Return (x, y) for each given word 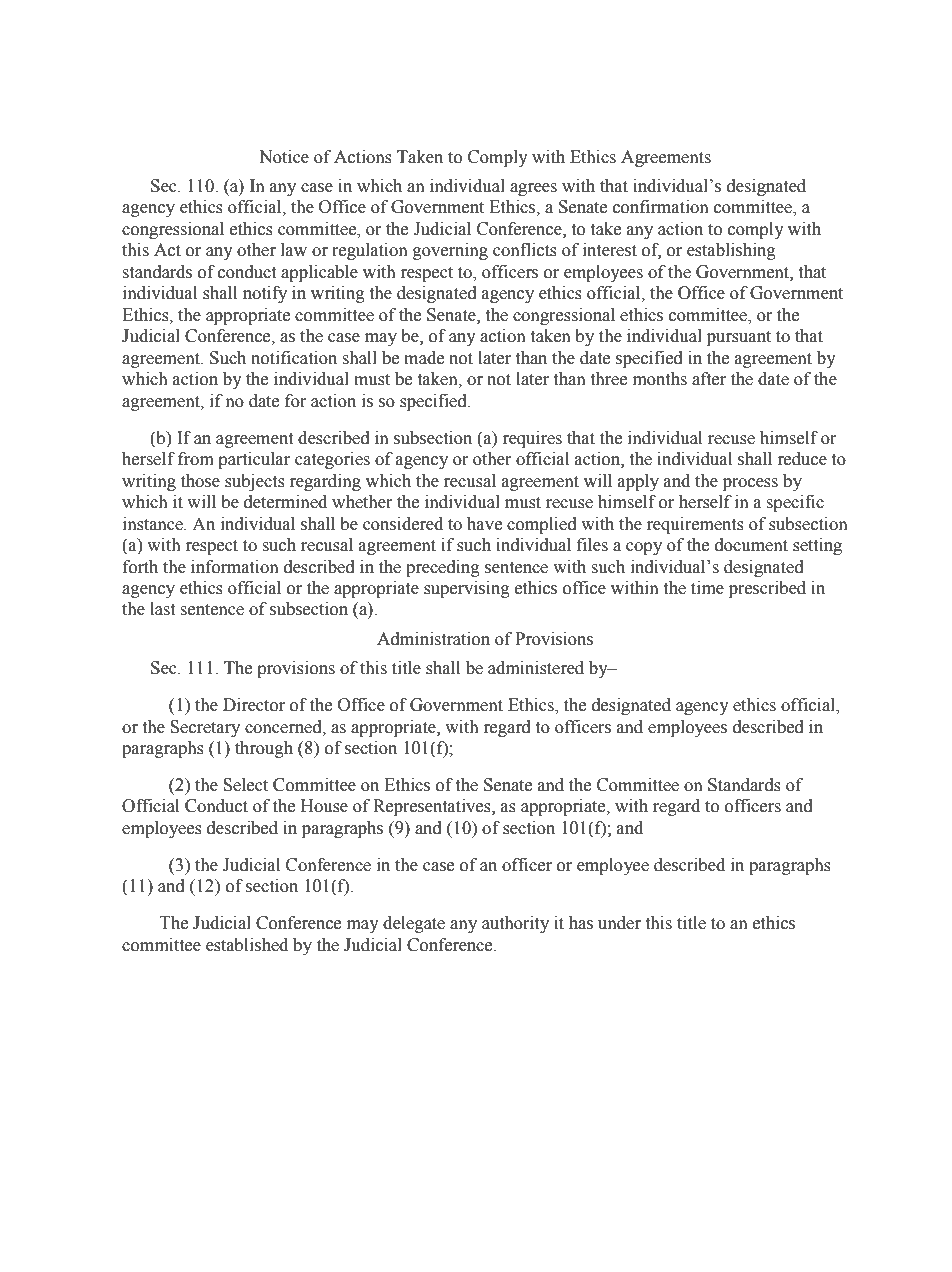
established (247, 945)
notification (294, 358)
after (709, 379)
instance (154, 524)
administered (536, 668)
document (751, 545)
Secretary (205, 728)
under (619, 923)
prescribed (767, 589)
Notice (284, 157)
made (424, 358)
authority (515, 924)
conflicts (525, 250)
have (484, 524)
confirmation (661, 207)
